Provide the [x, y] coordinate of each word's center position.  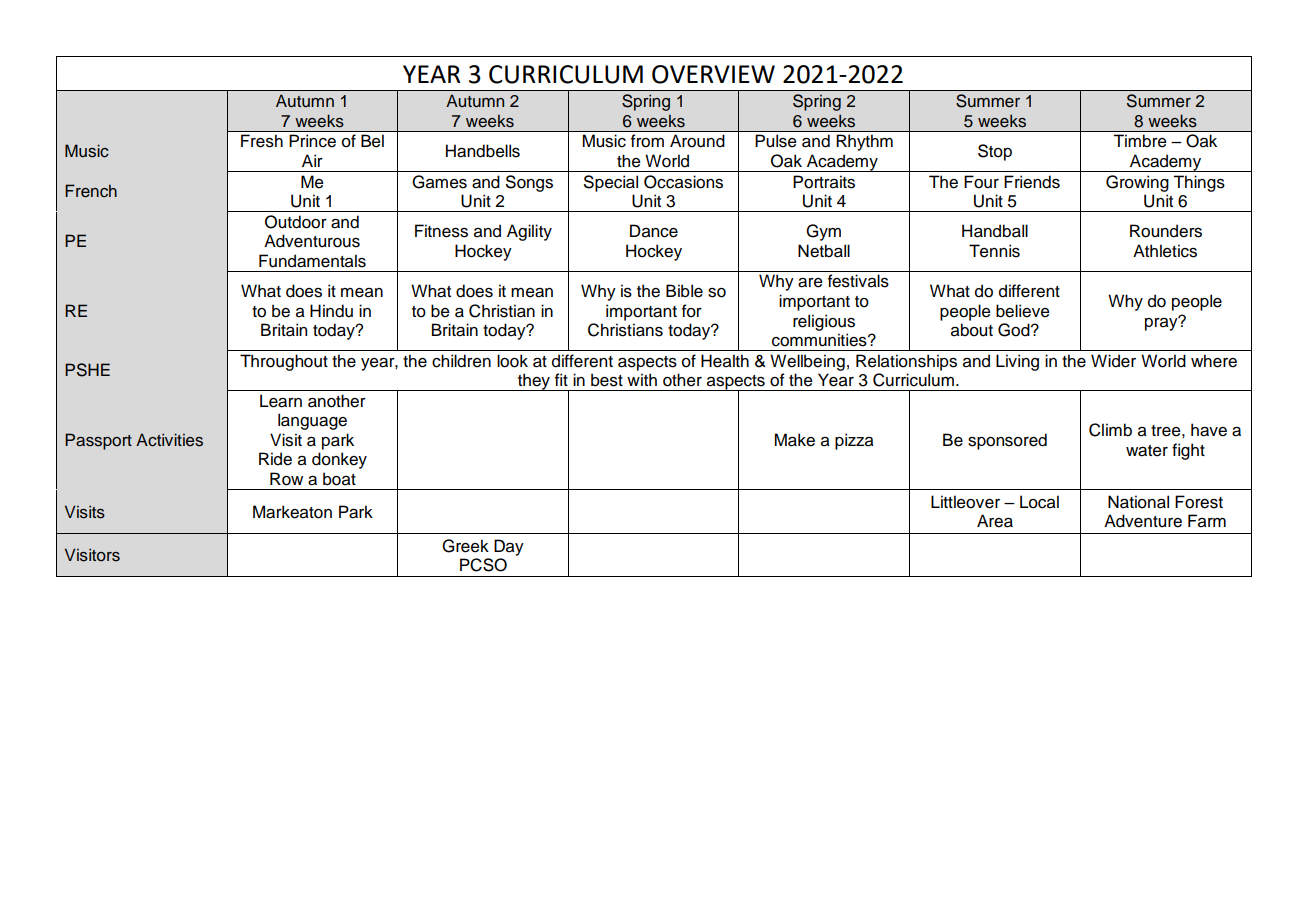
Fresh [262, 141]
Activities [169, 440]
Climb [1110, 430]
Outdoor [296, 222]
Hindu [331, 311]
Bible [684, 291]
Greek [465, 546]
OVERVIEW [713, 74]
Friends [1032, 182]
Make [794, 440]
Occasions [683, 182]
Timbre [1140, 141]
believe [1023, 311]
